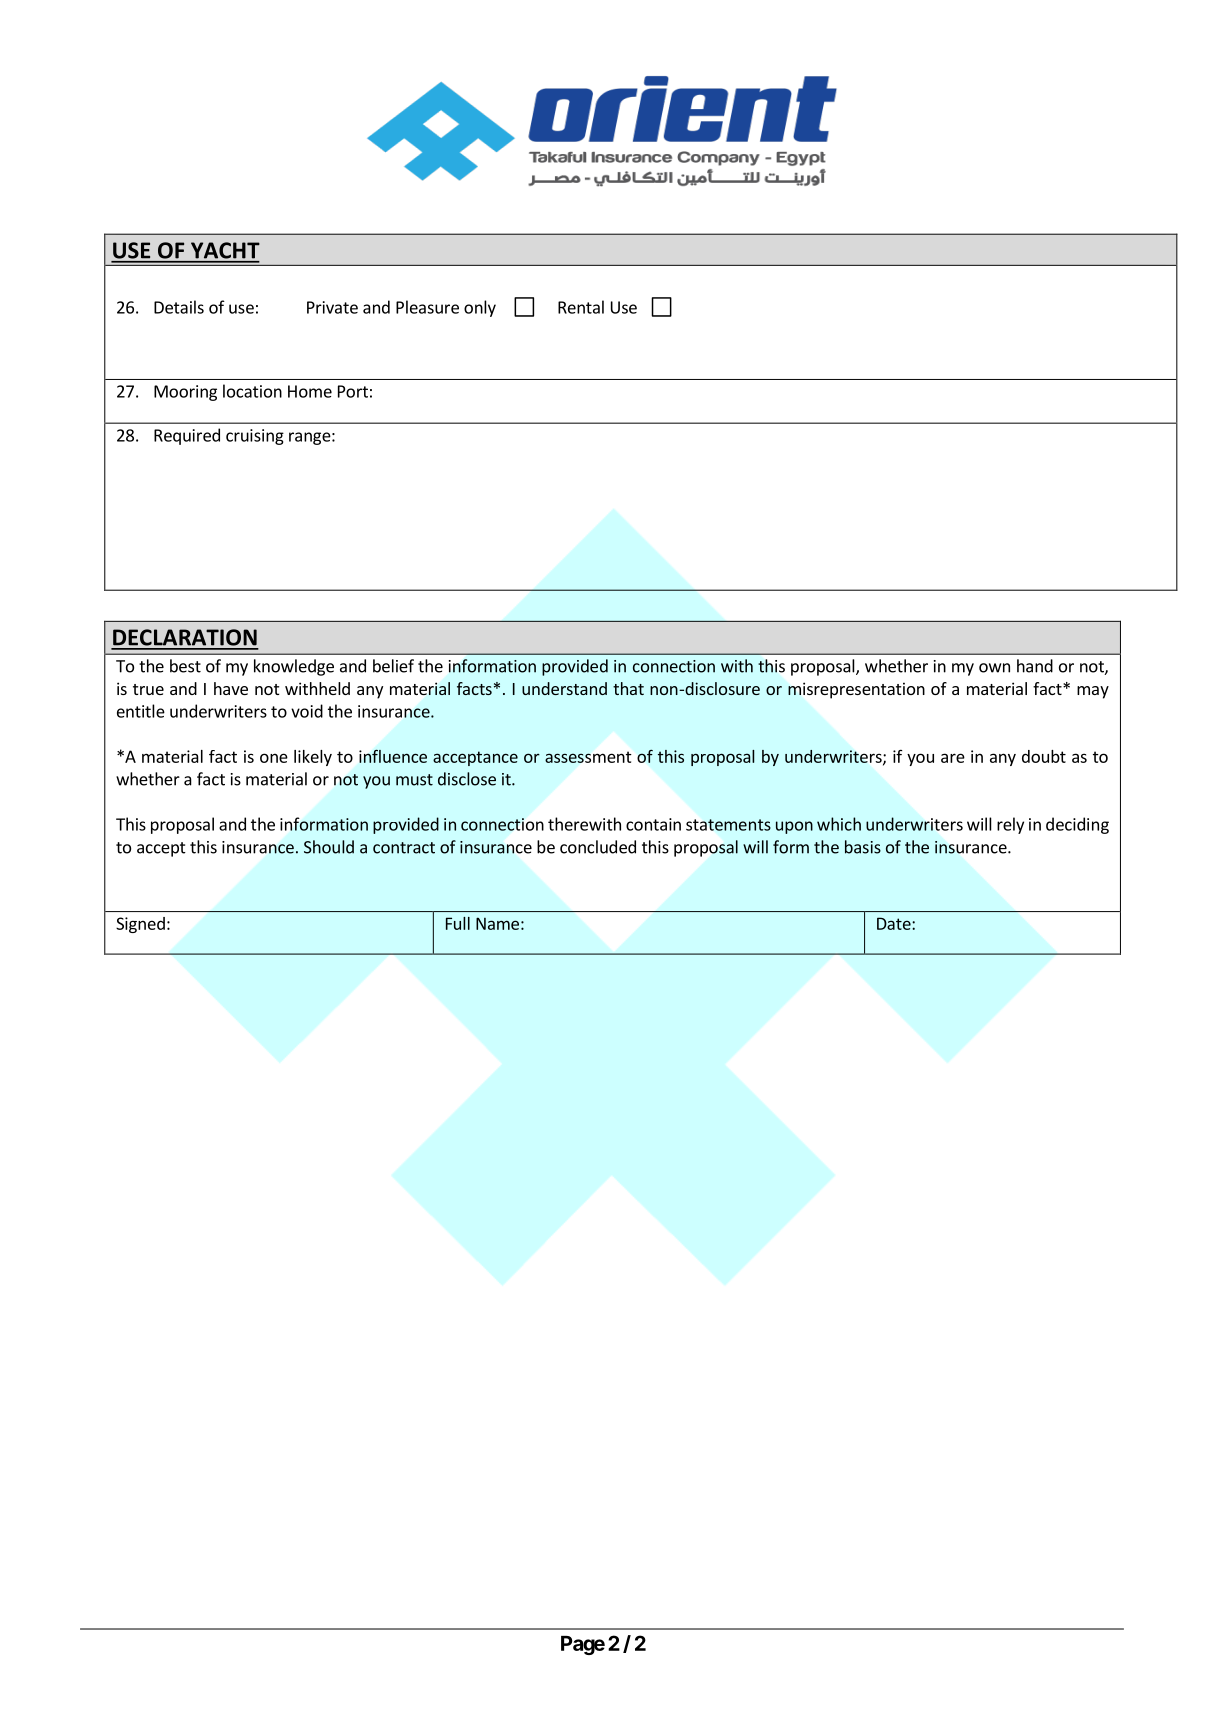 The width and height of the document is (1226, 1733). Describe the element at coordinates (895, 923) in the document. I see `Date` at that location.
